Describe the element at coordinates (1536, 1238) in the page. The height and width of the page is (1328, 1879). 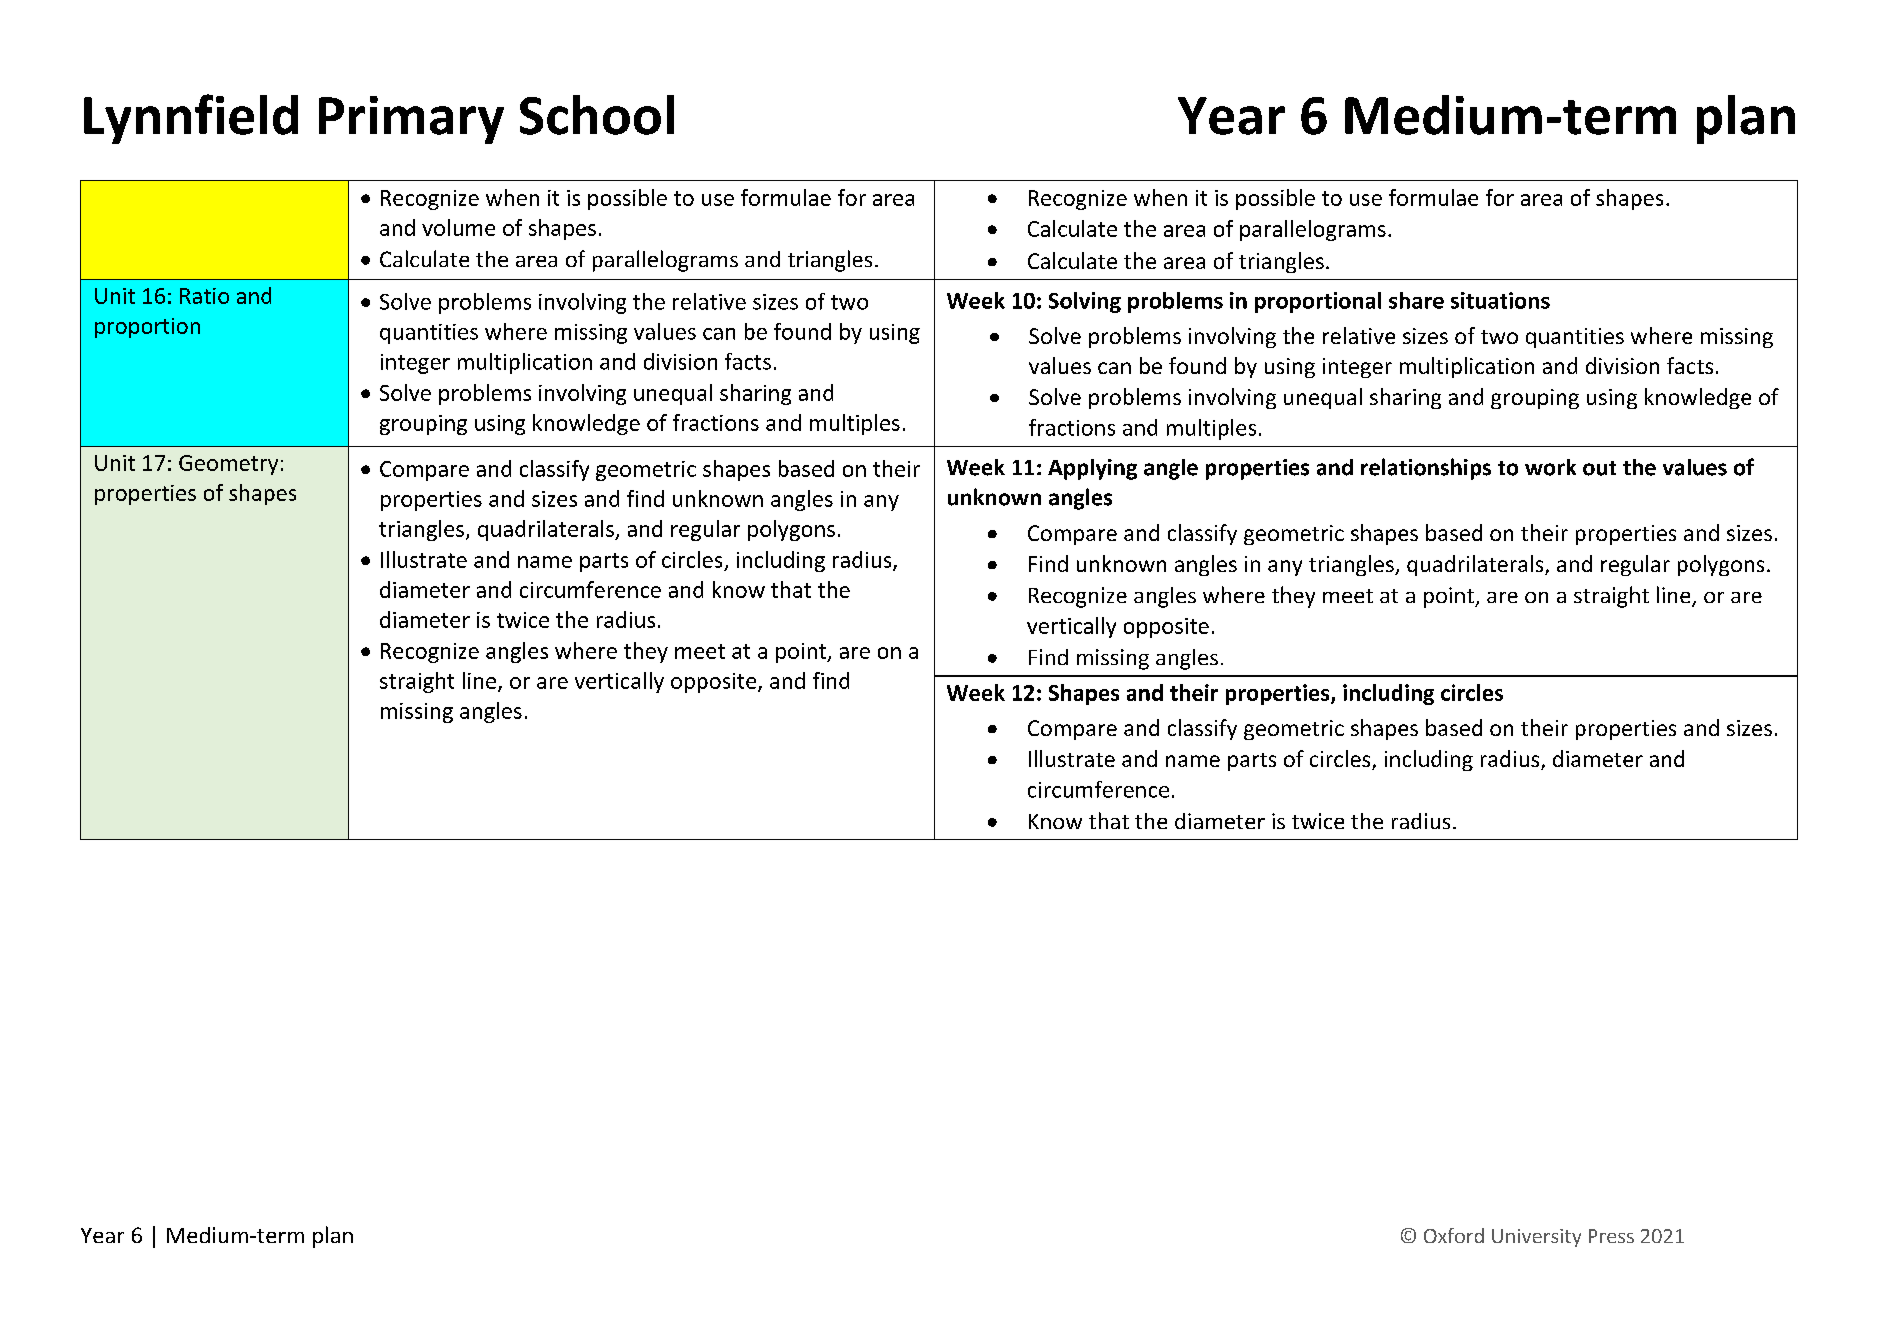
I see `University` at that location.
